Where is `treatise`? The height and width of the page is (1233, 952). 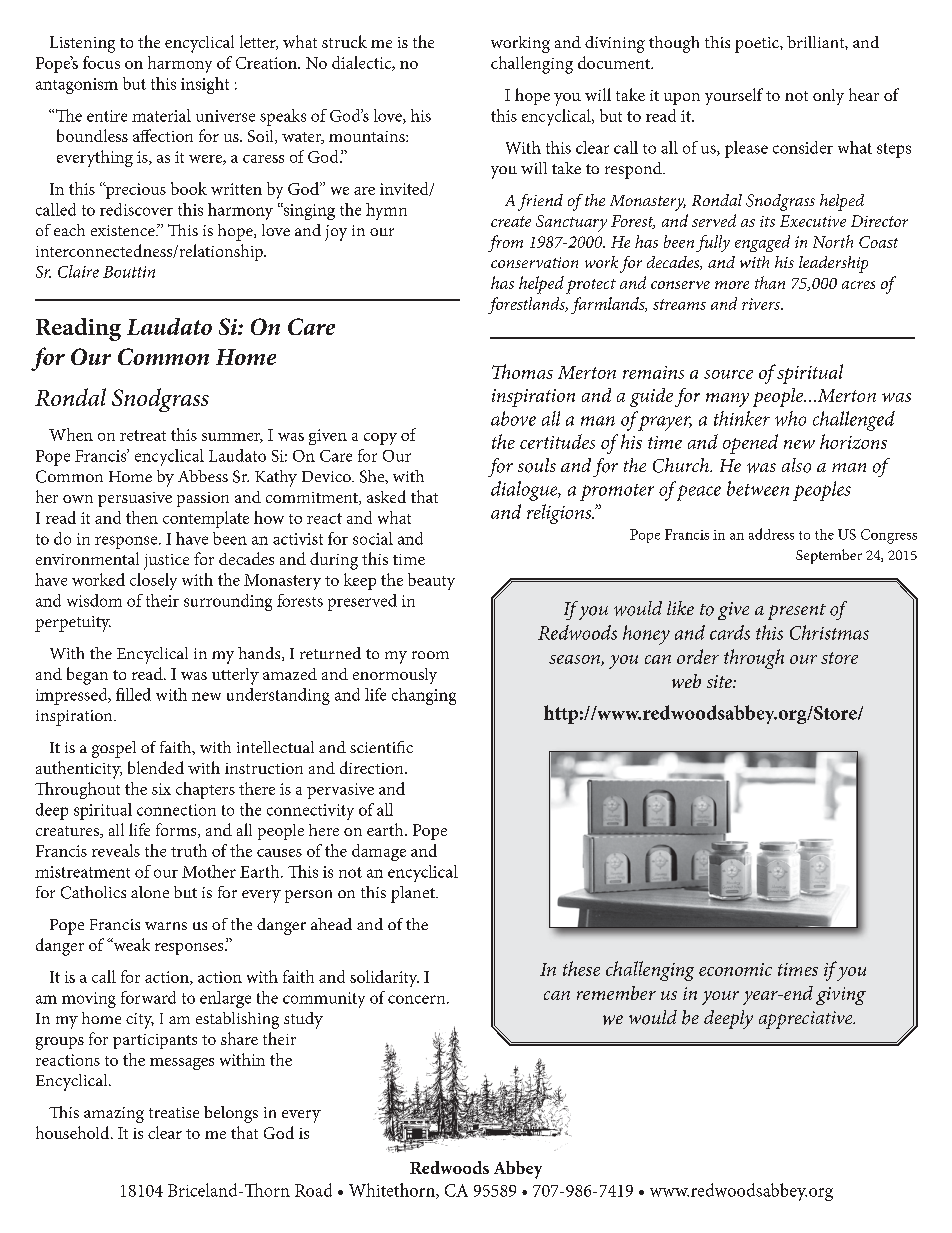
treatise is located at coordinates (174, 1112).
